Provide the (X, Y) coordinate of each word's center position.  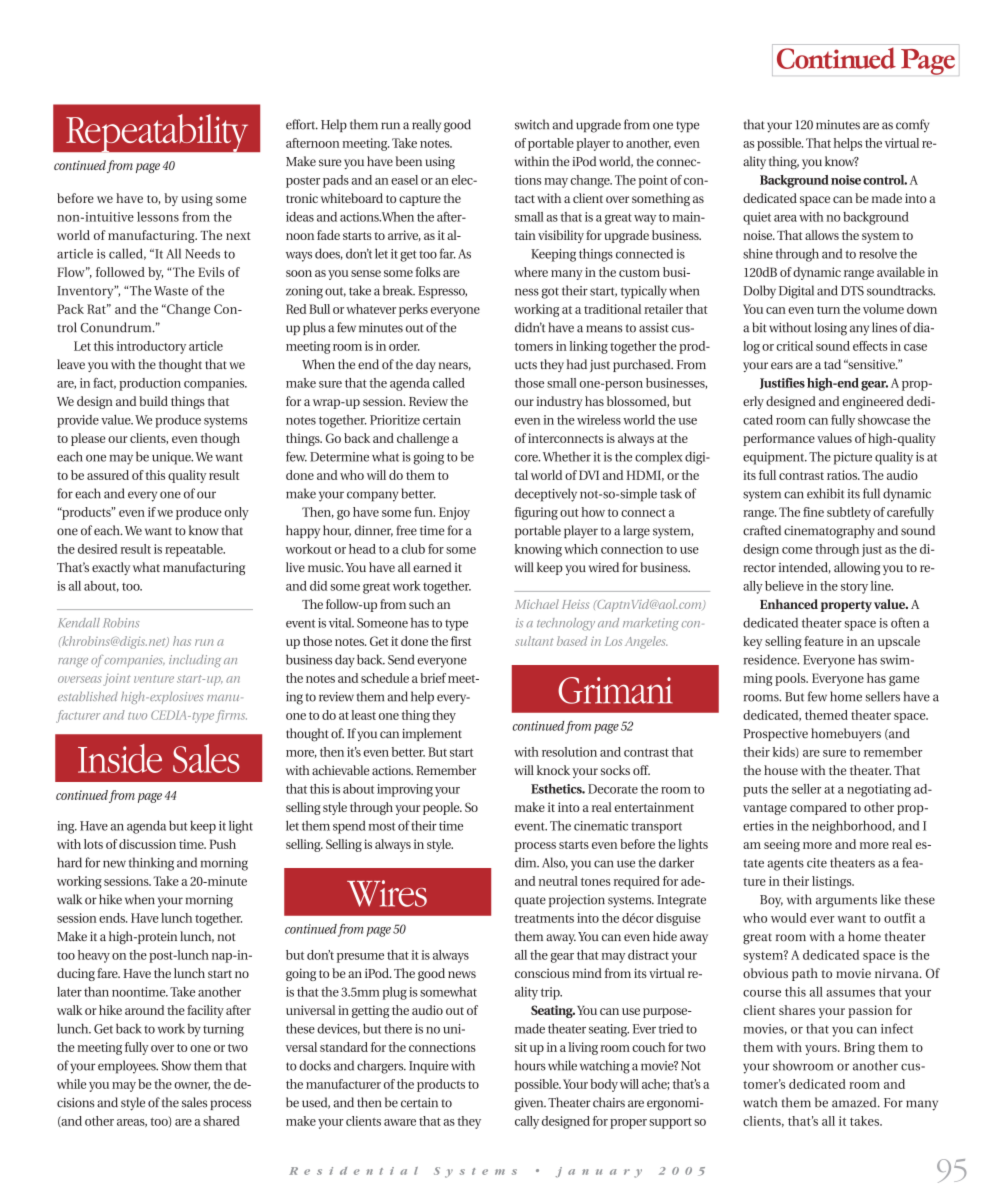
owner (192, 1086)
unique (172, 458)
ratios (843, 475)
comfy (912, 126)
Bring (859, 1048)
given (530, 1104)
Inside (120, 758)
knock (553, 770)
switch (532, 124)
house (781, 770)
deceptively (546, 495)
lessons (158, 217)
